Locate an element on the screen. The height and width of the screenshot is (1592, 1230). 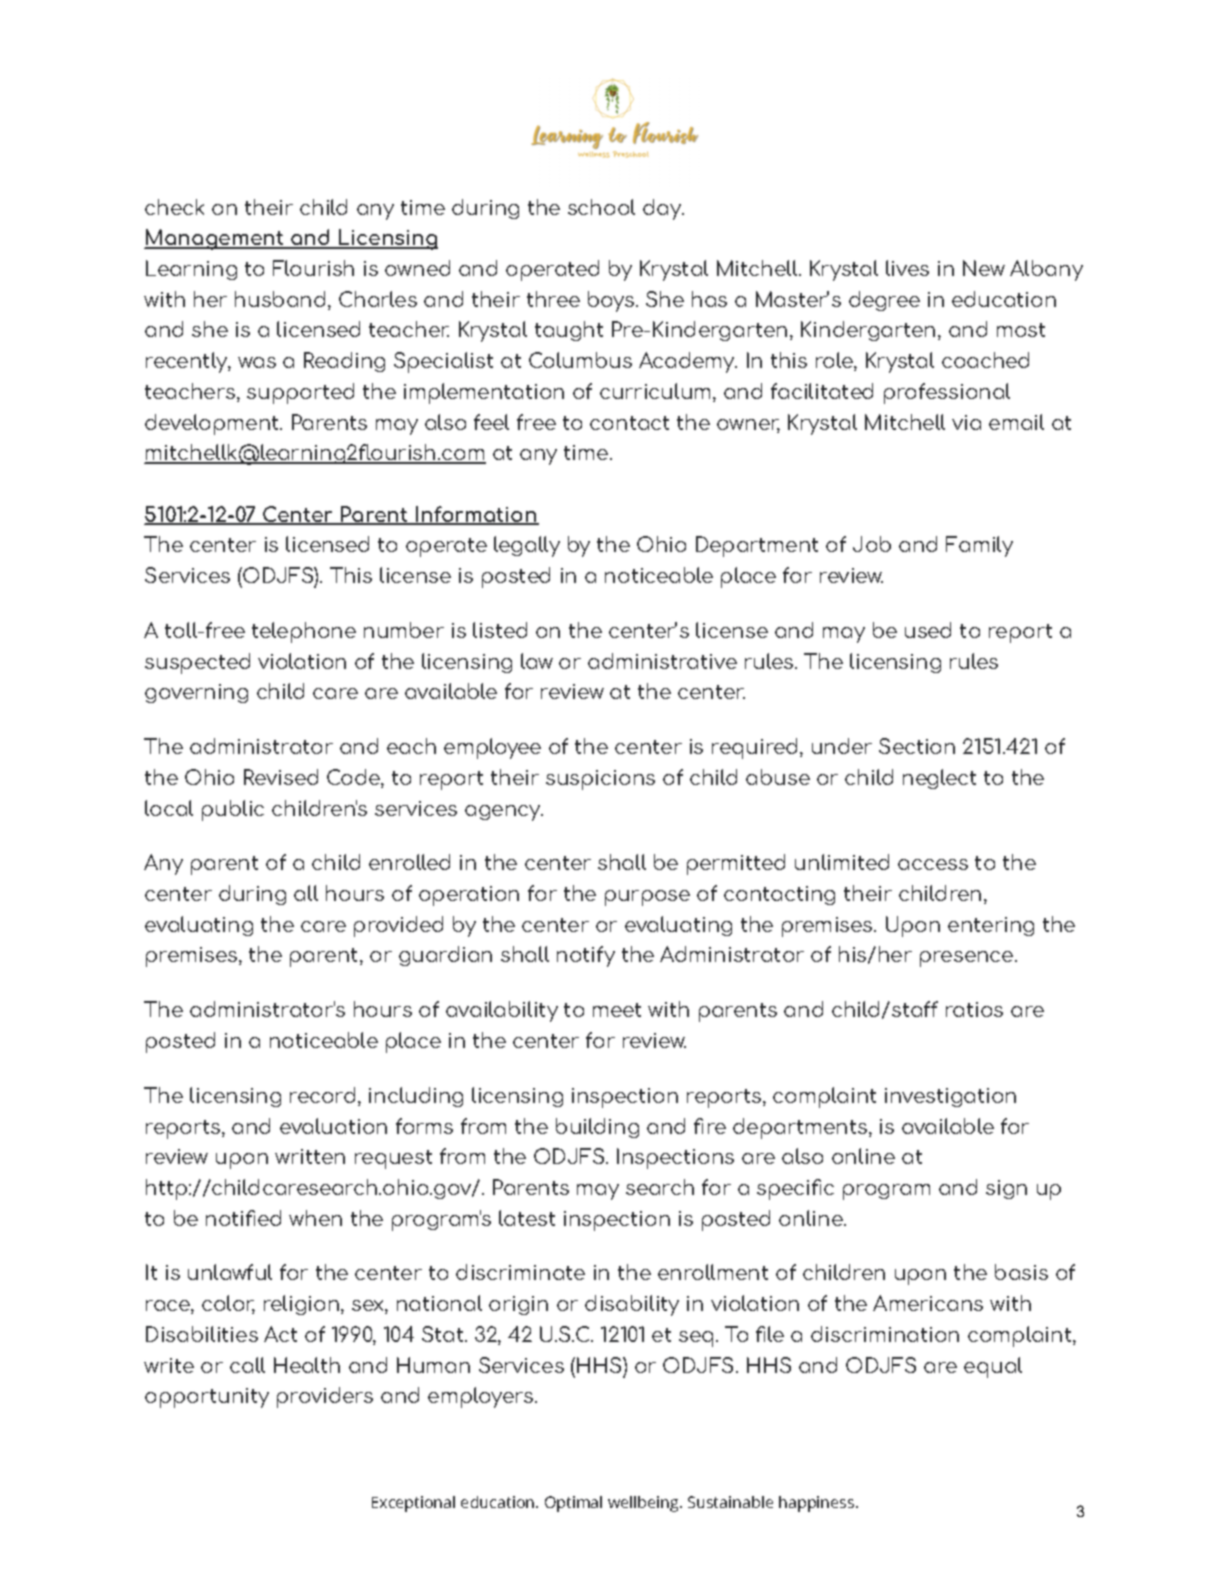
access is located at coordinates (933, 864).
